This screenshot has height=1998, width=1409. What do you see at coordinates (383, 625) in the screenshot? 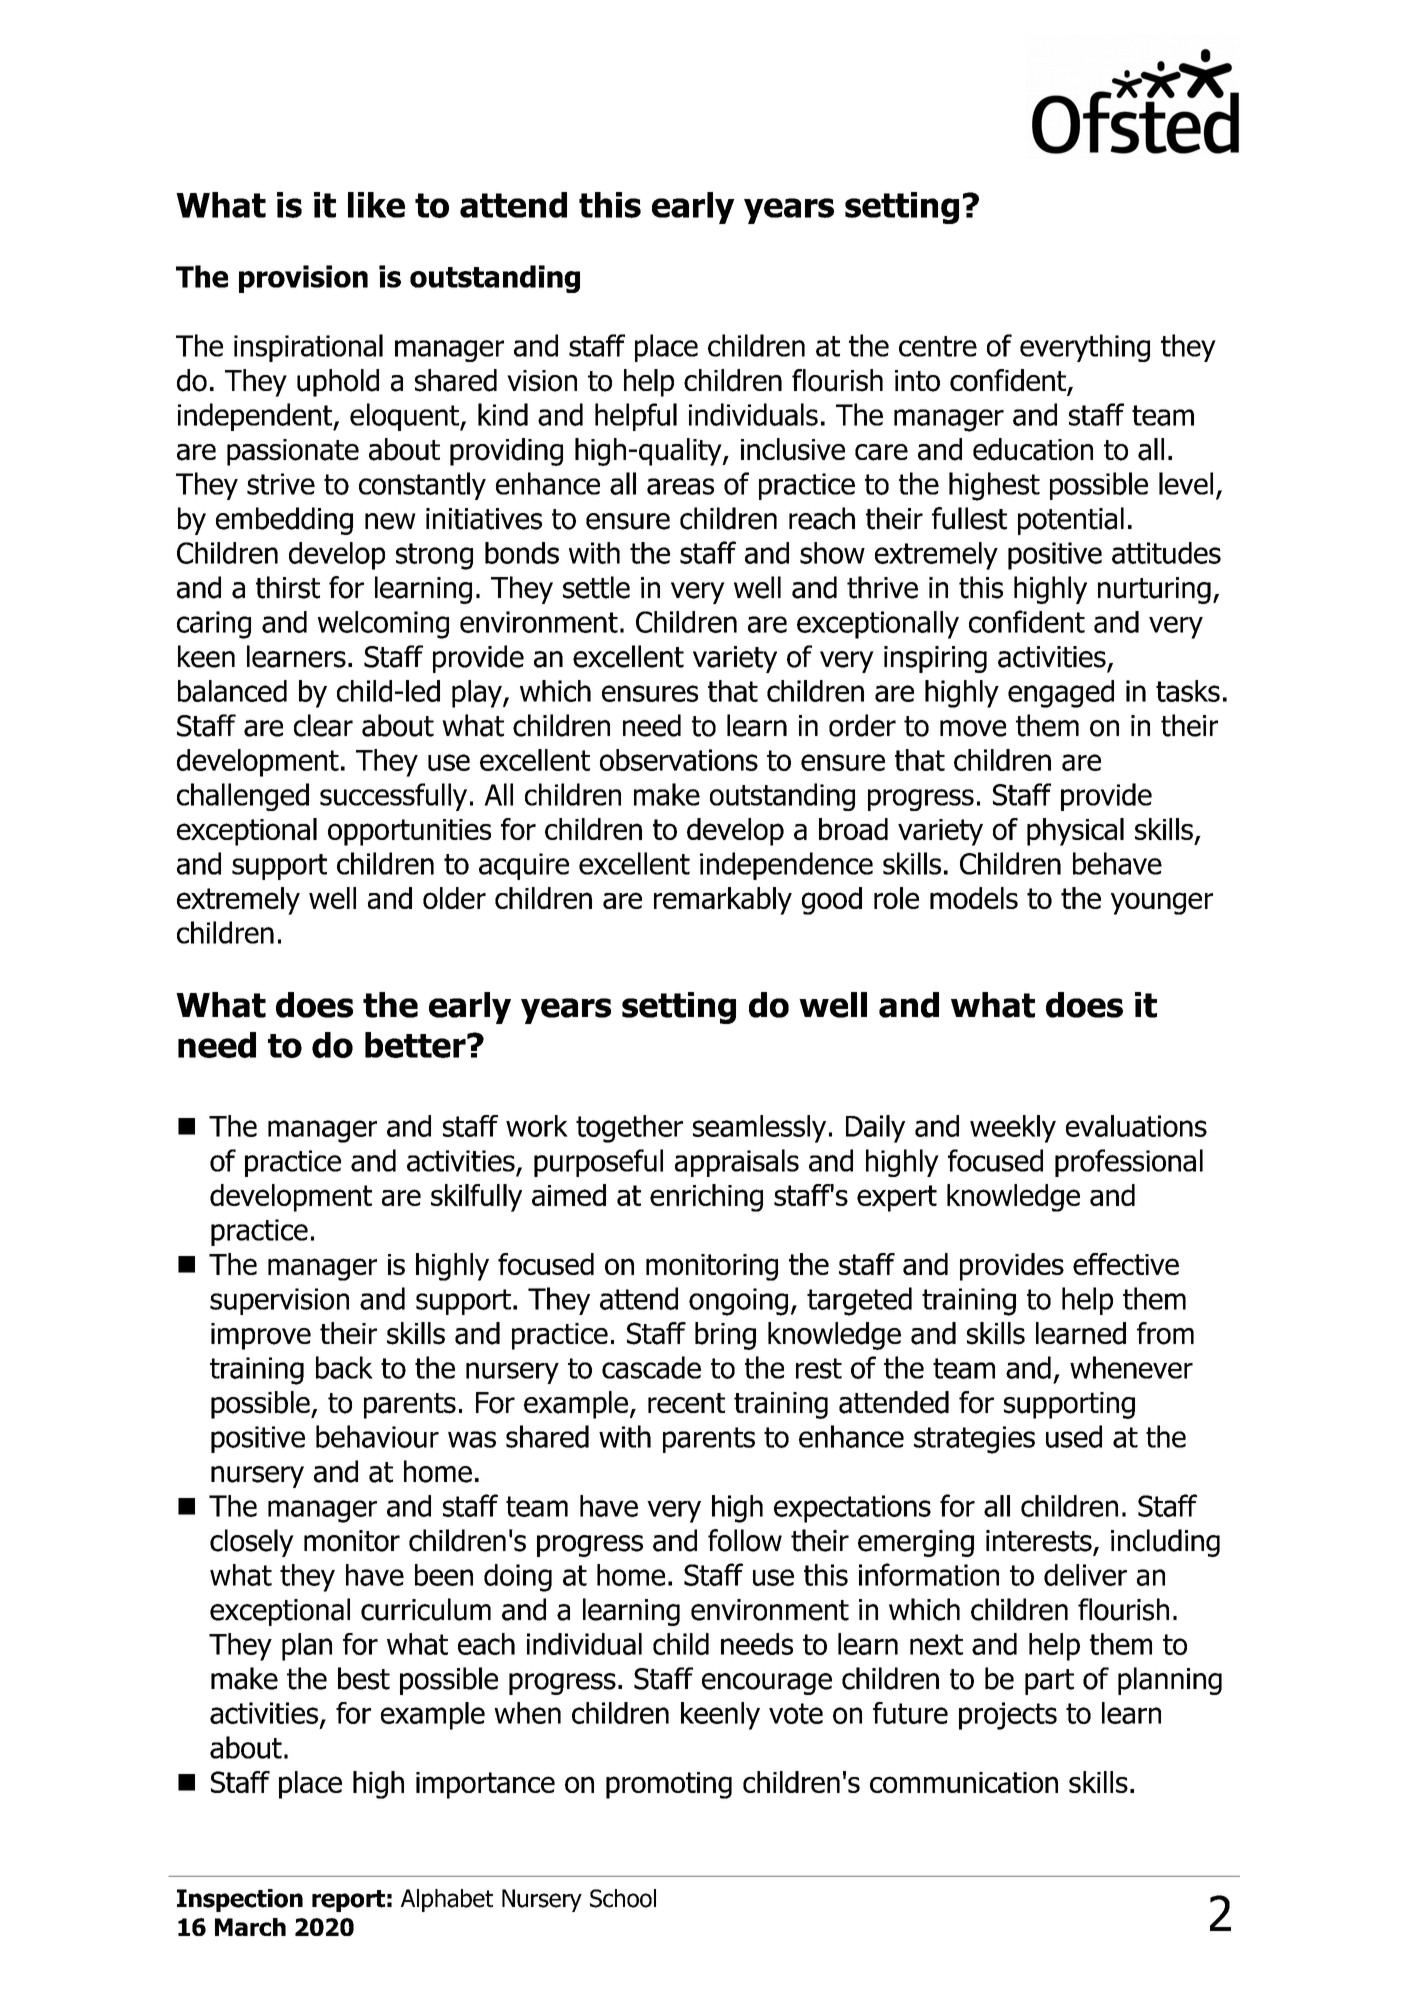
I see `welcoming` at bounding box center [383, 625].
